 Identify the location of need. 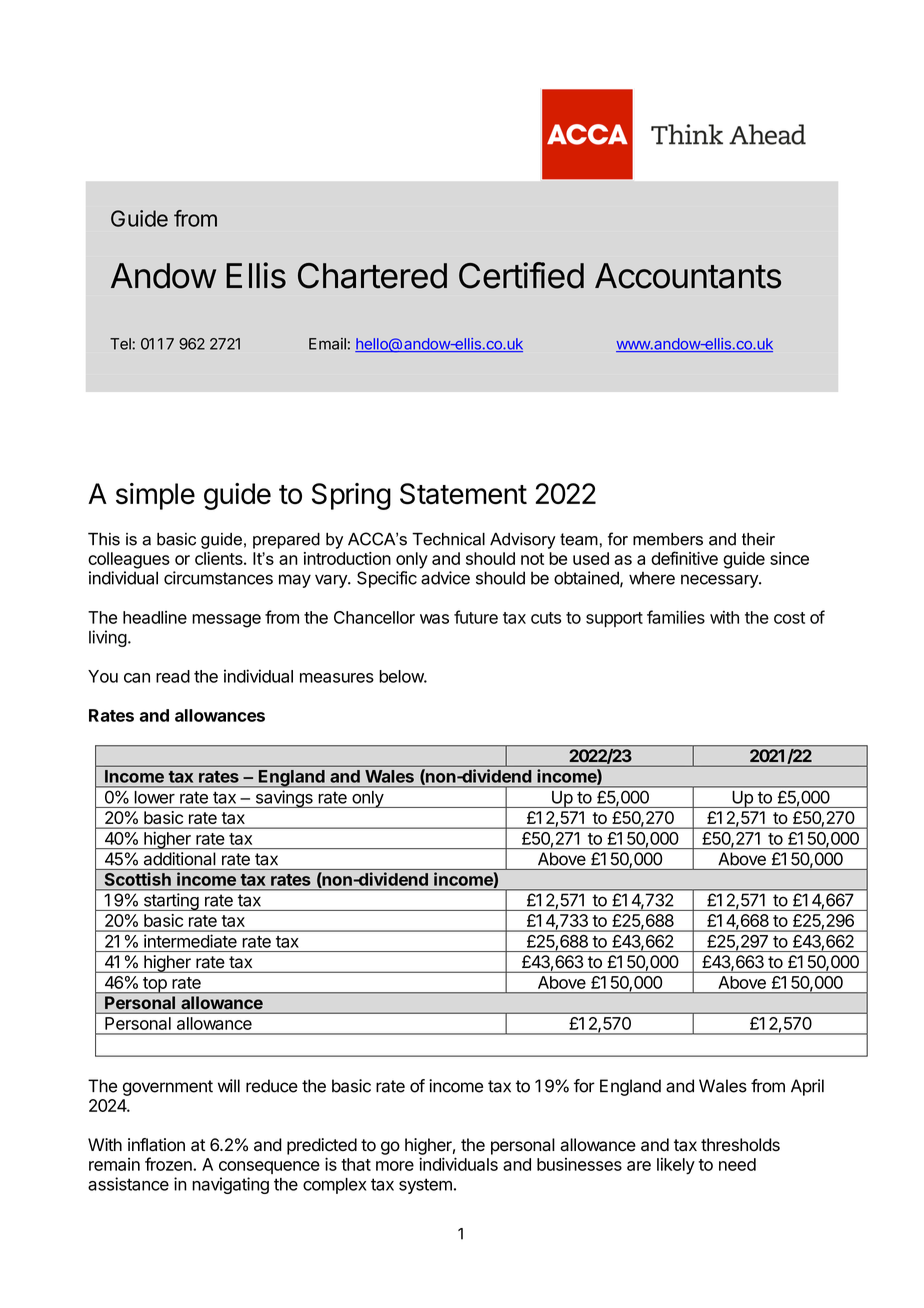
(737, 1164).
